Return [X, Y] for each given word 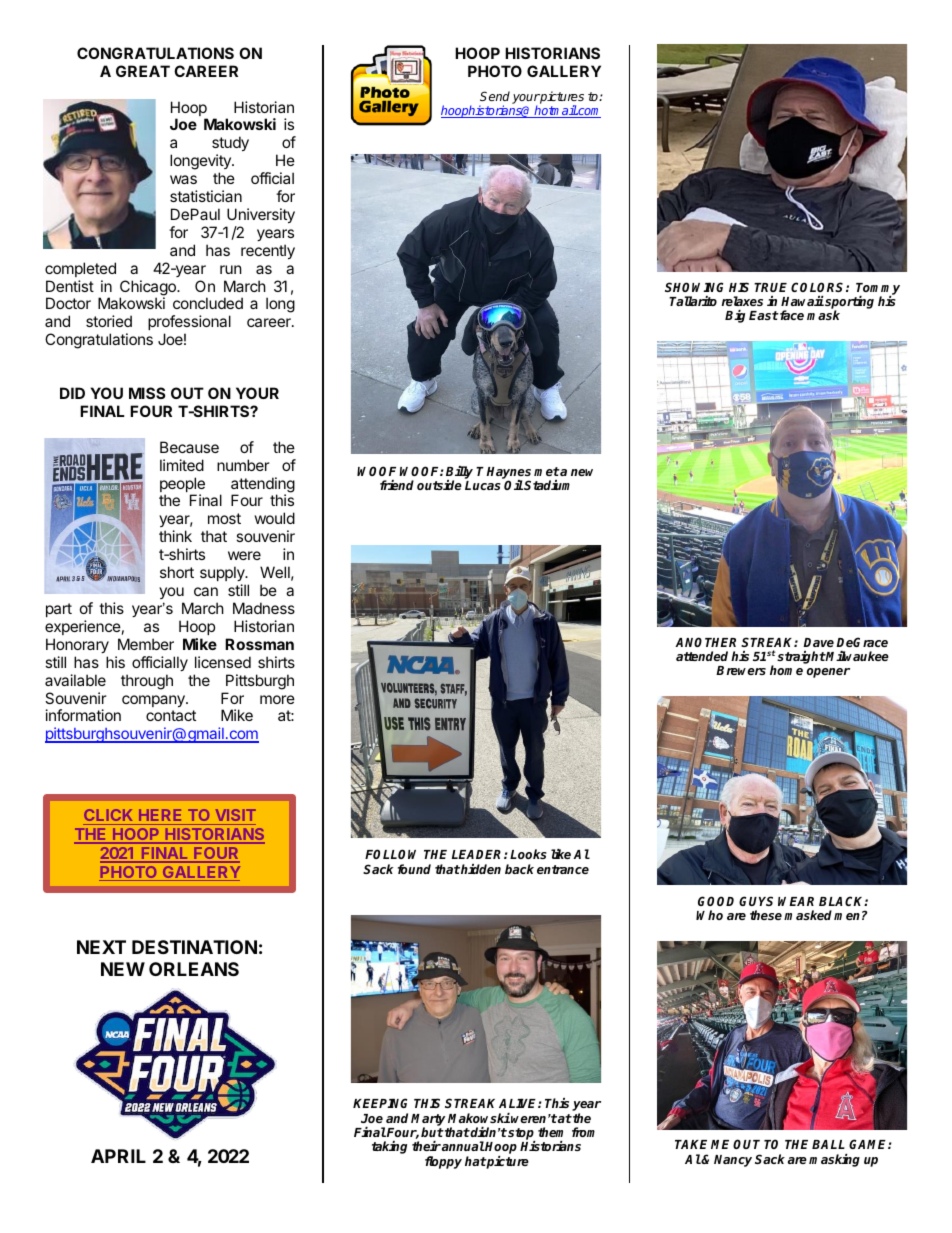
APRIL [118, 1156]
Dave [820, 642]
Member [146, 644]
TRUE [770, 287]
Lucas [483, 485]
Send [495, 96]
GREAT [143, 71]
